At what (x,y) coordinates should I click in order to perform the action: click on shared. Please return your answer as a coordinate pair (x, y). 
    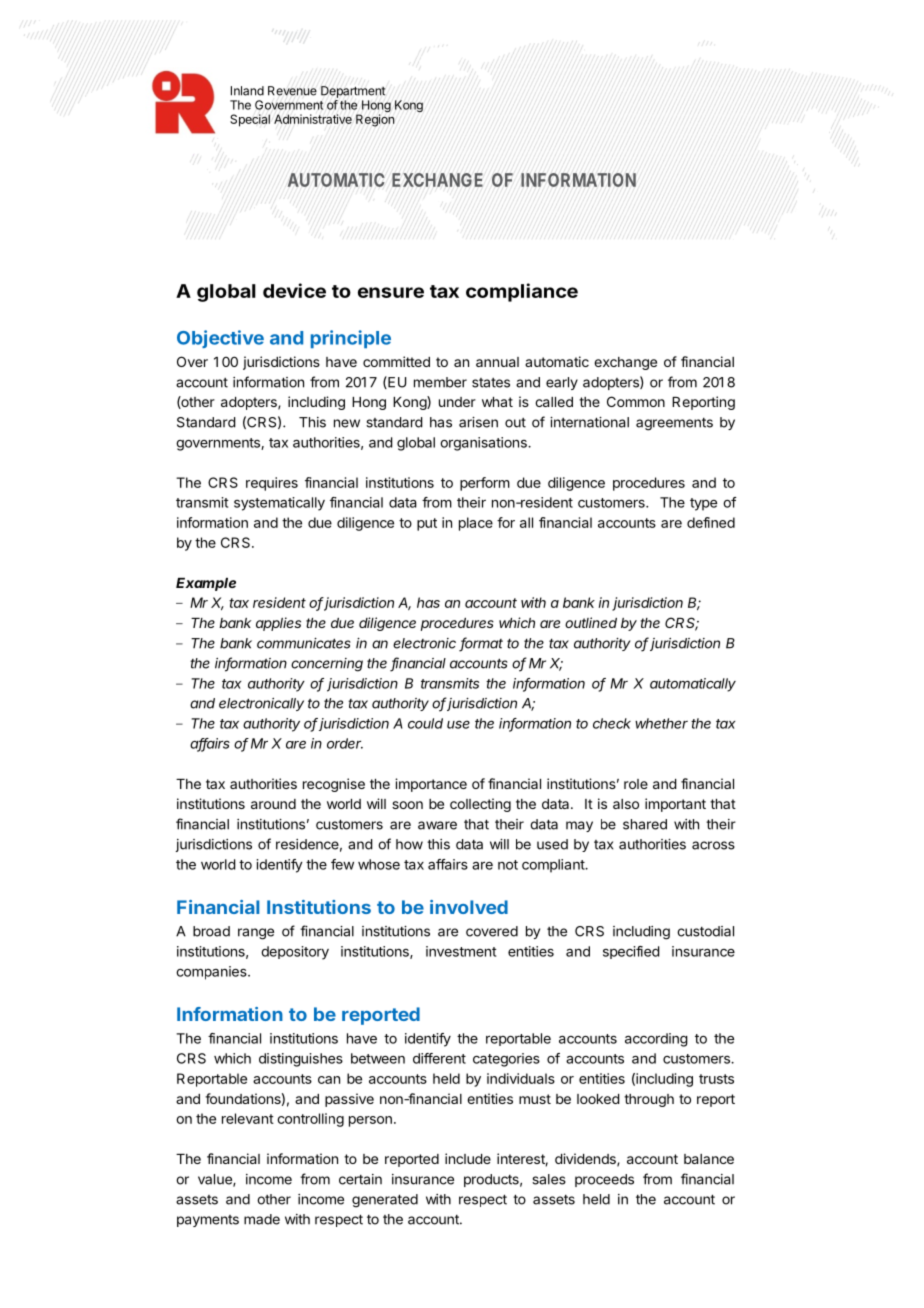
    Looking at the image, I should click on (645, 824).
